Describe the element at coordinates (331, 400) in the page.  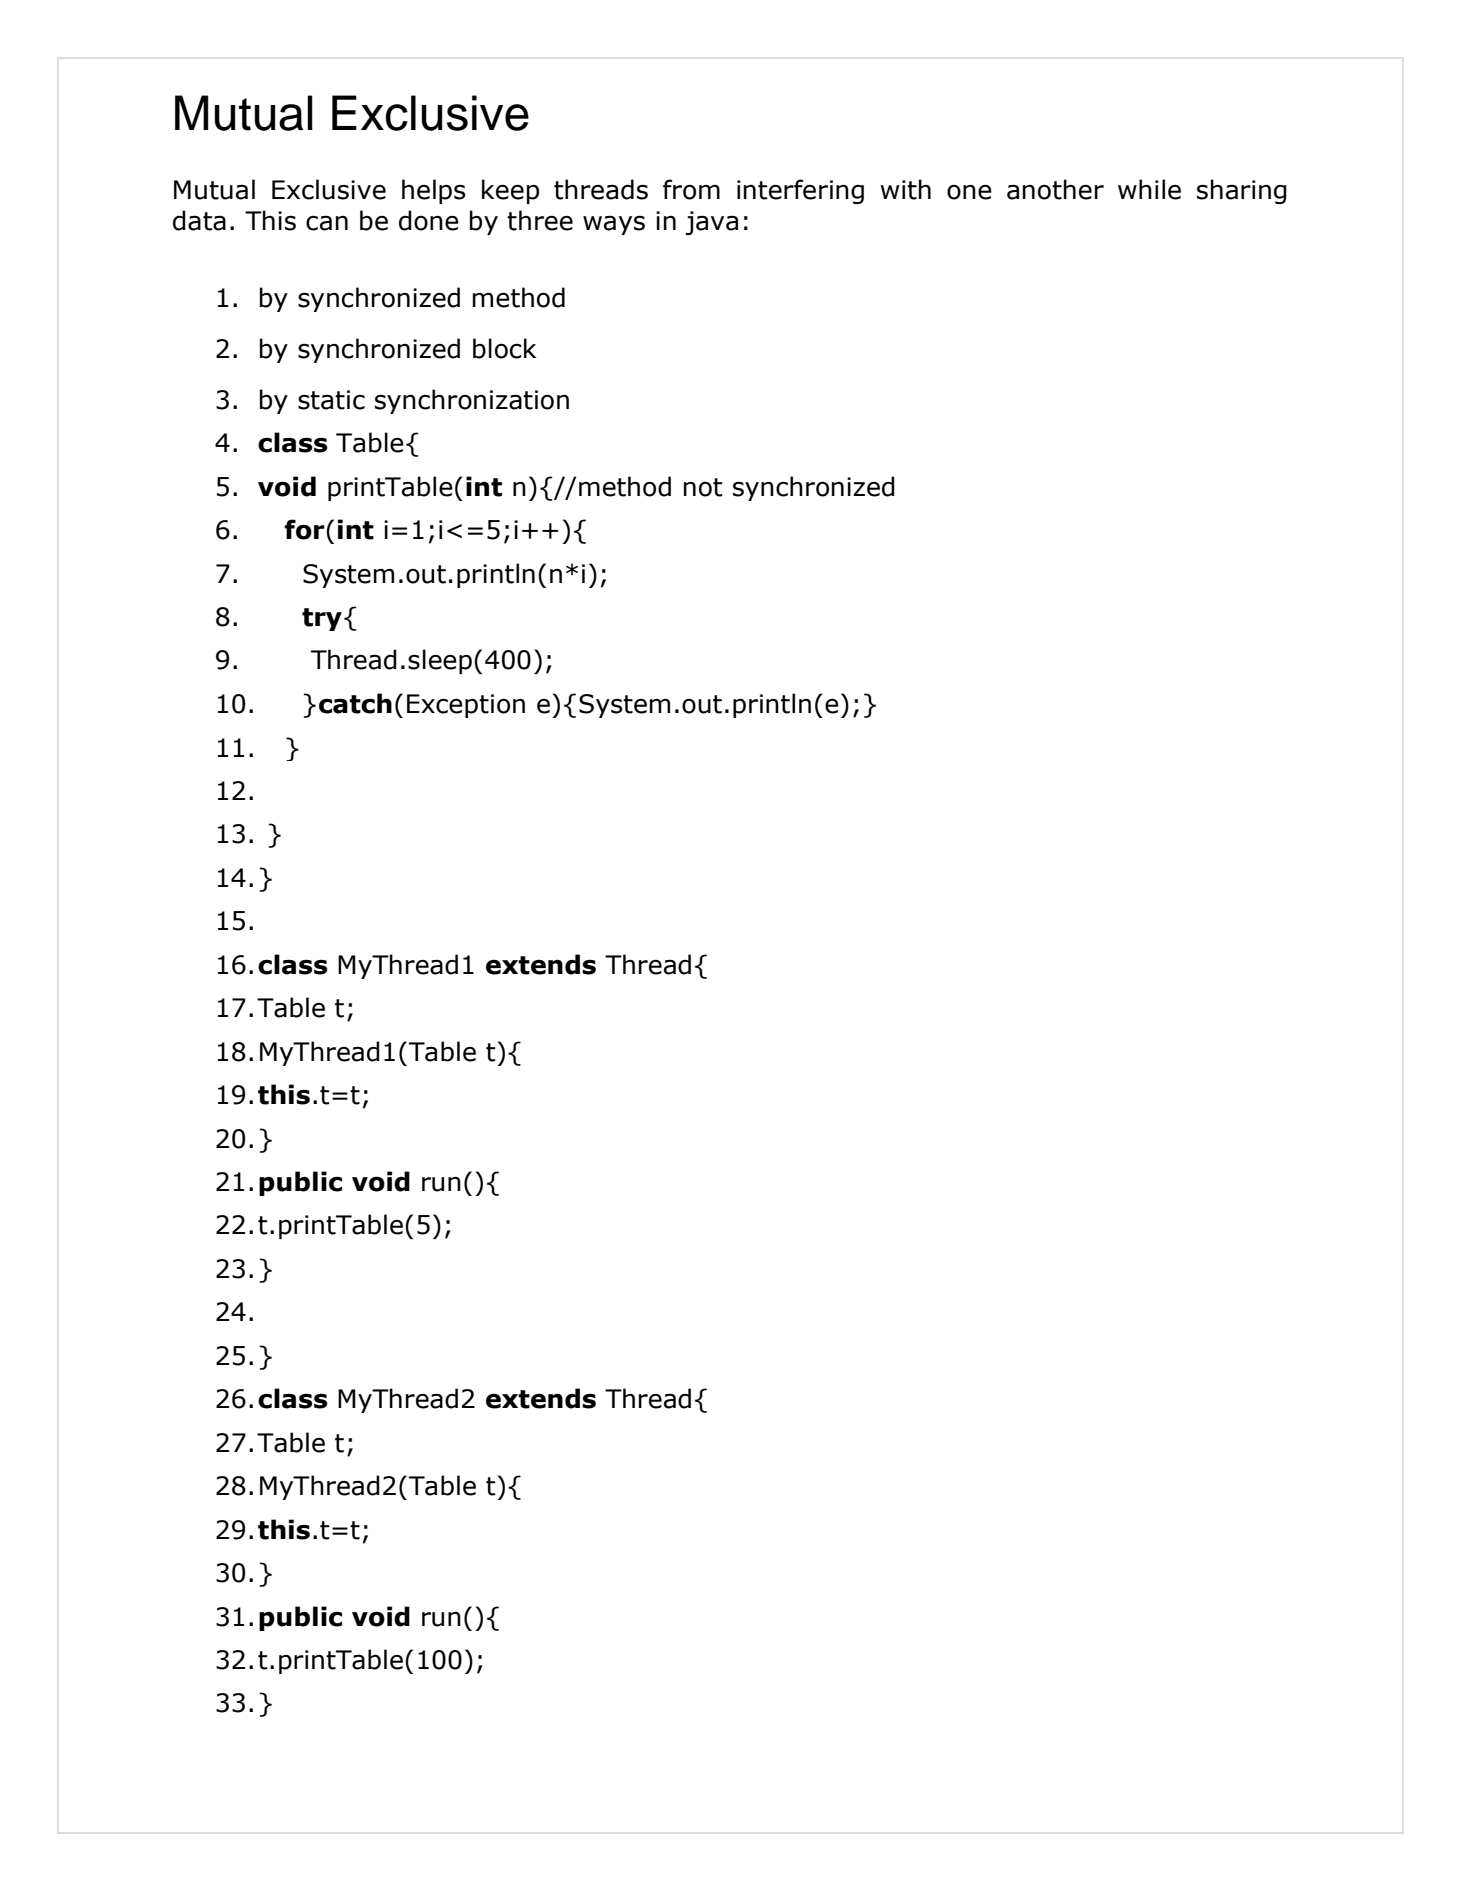
I see `static` at that location.
